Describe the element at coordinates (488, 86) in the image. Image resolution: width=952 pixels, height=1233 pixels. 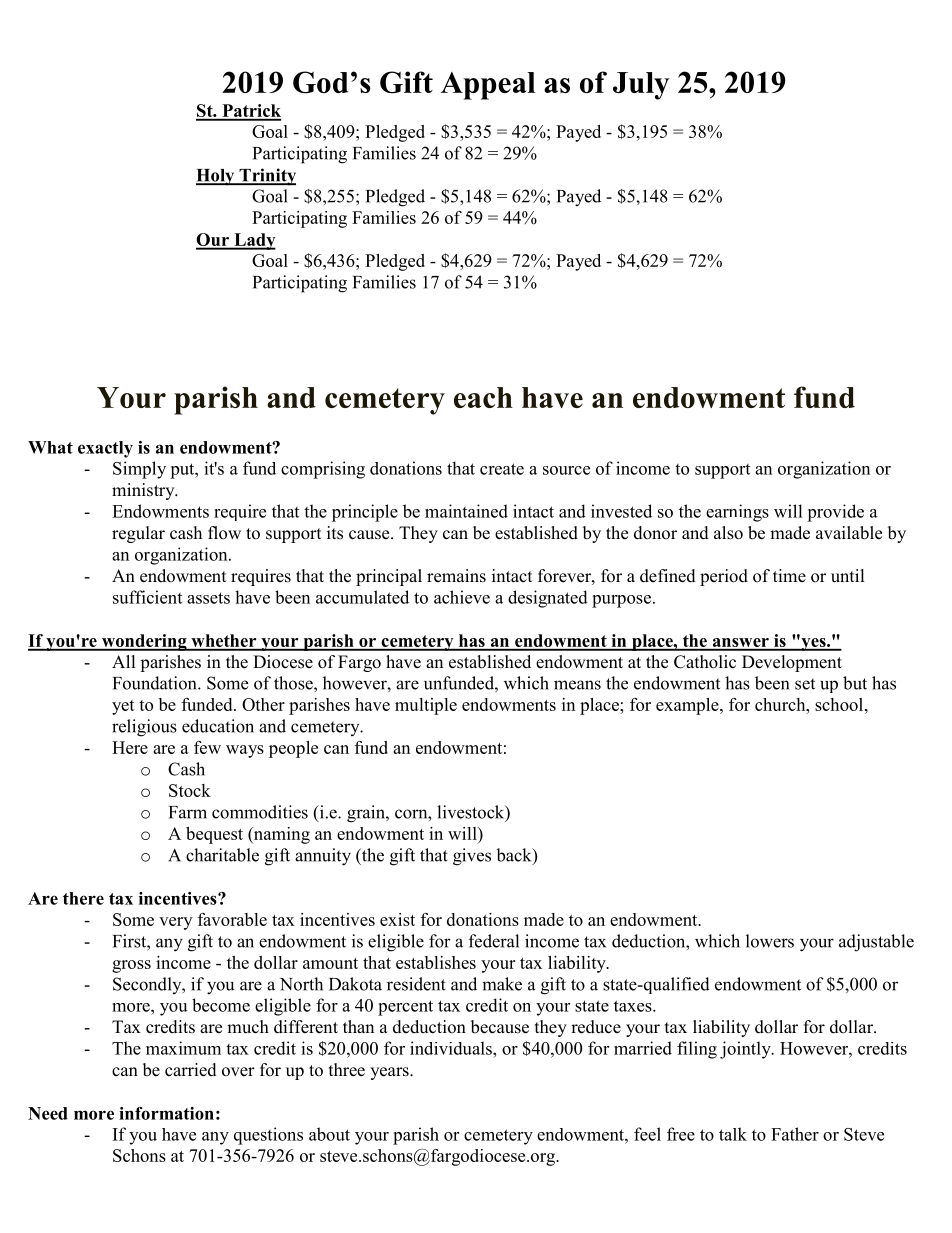
I see `Appeal` at that location.
